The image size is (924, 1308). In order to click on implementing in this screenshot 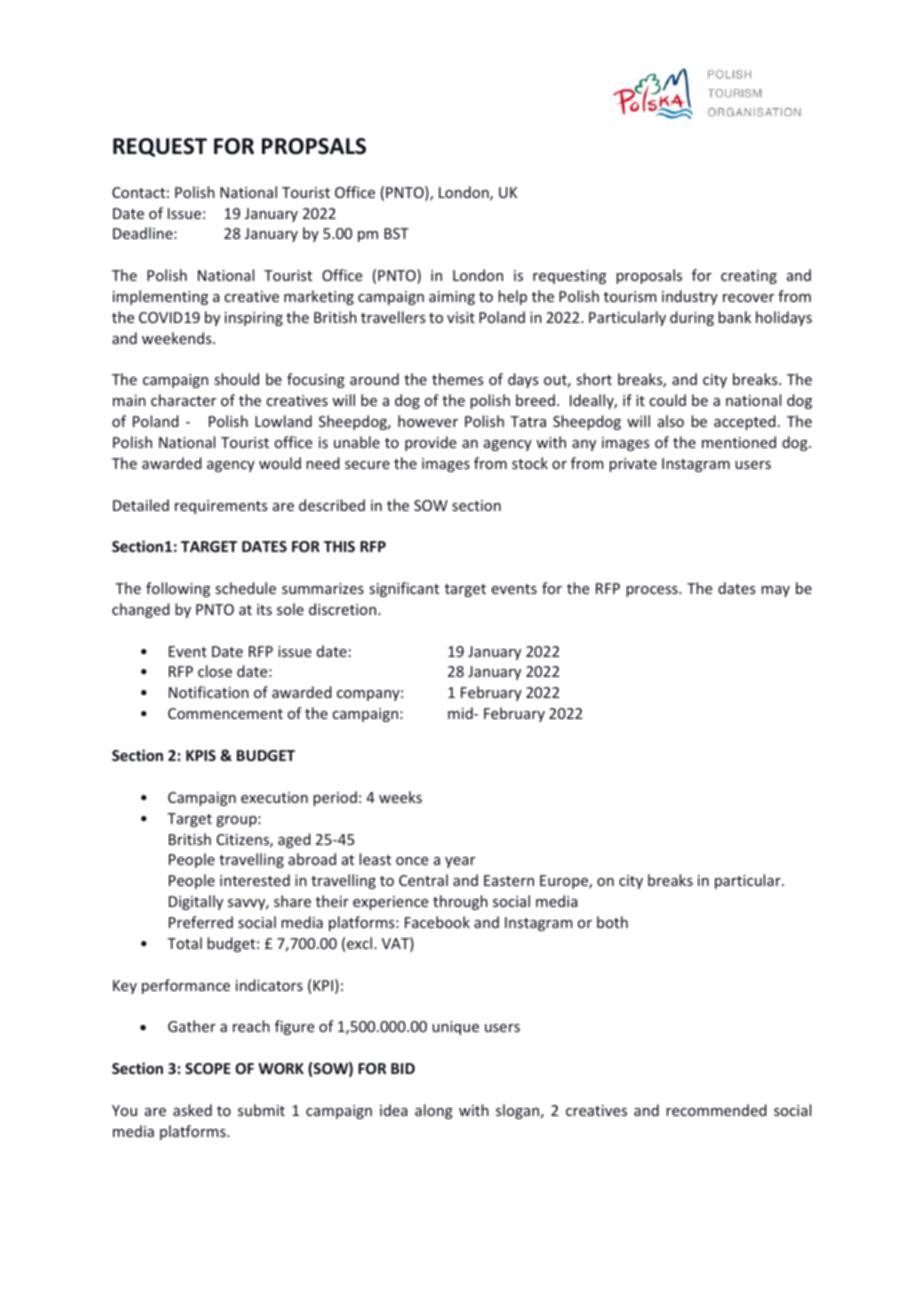, I will do `click(160, 297)`.
